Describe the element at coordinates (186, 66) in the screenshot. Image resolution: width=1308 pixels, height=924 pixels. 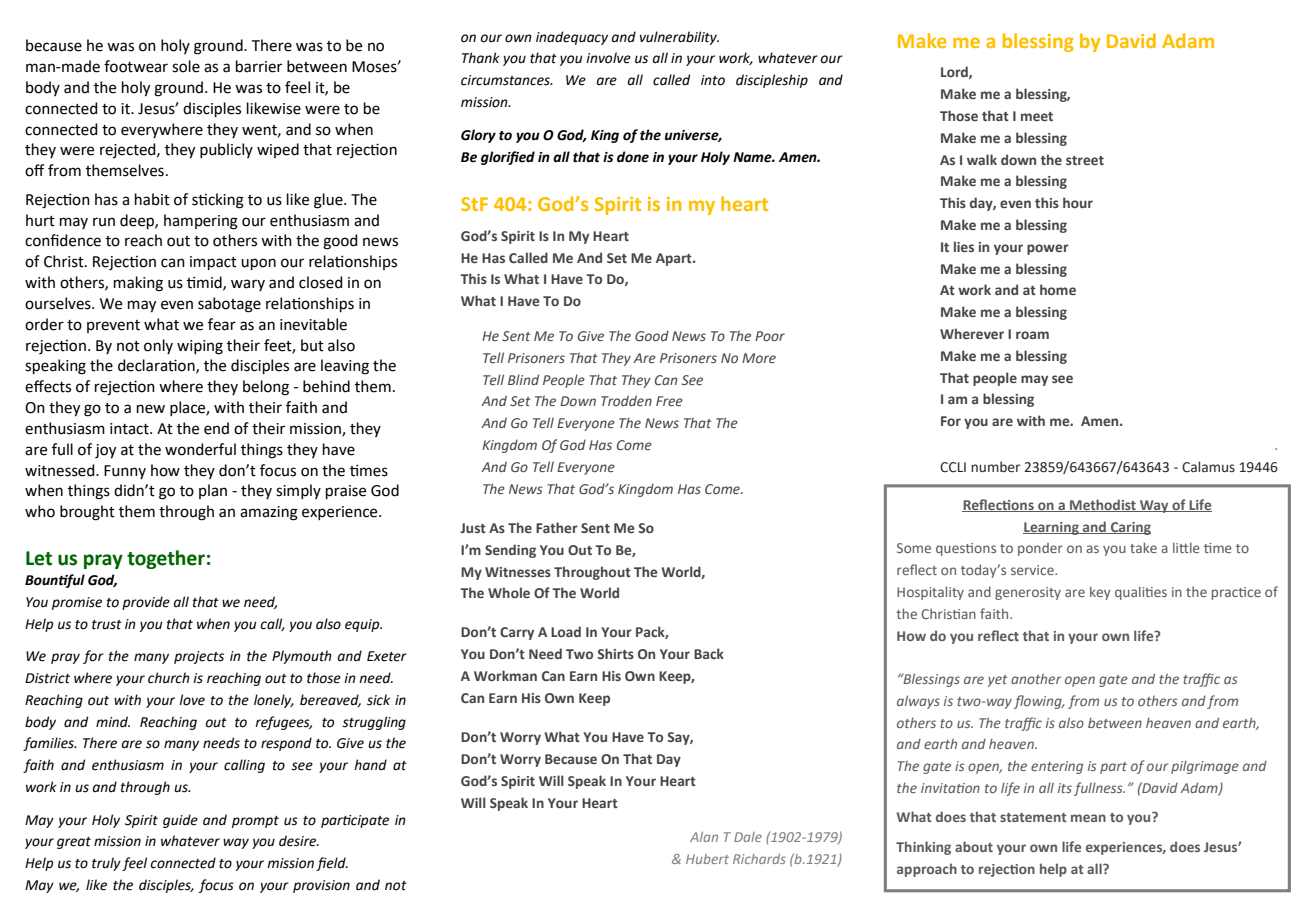
I see `sole` at that location.
